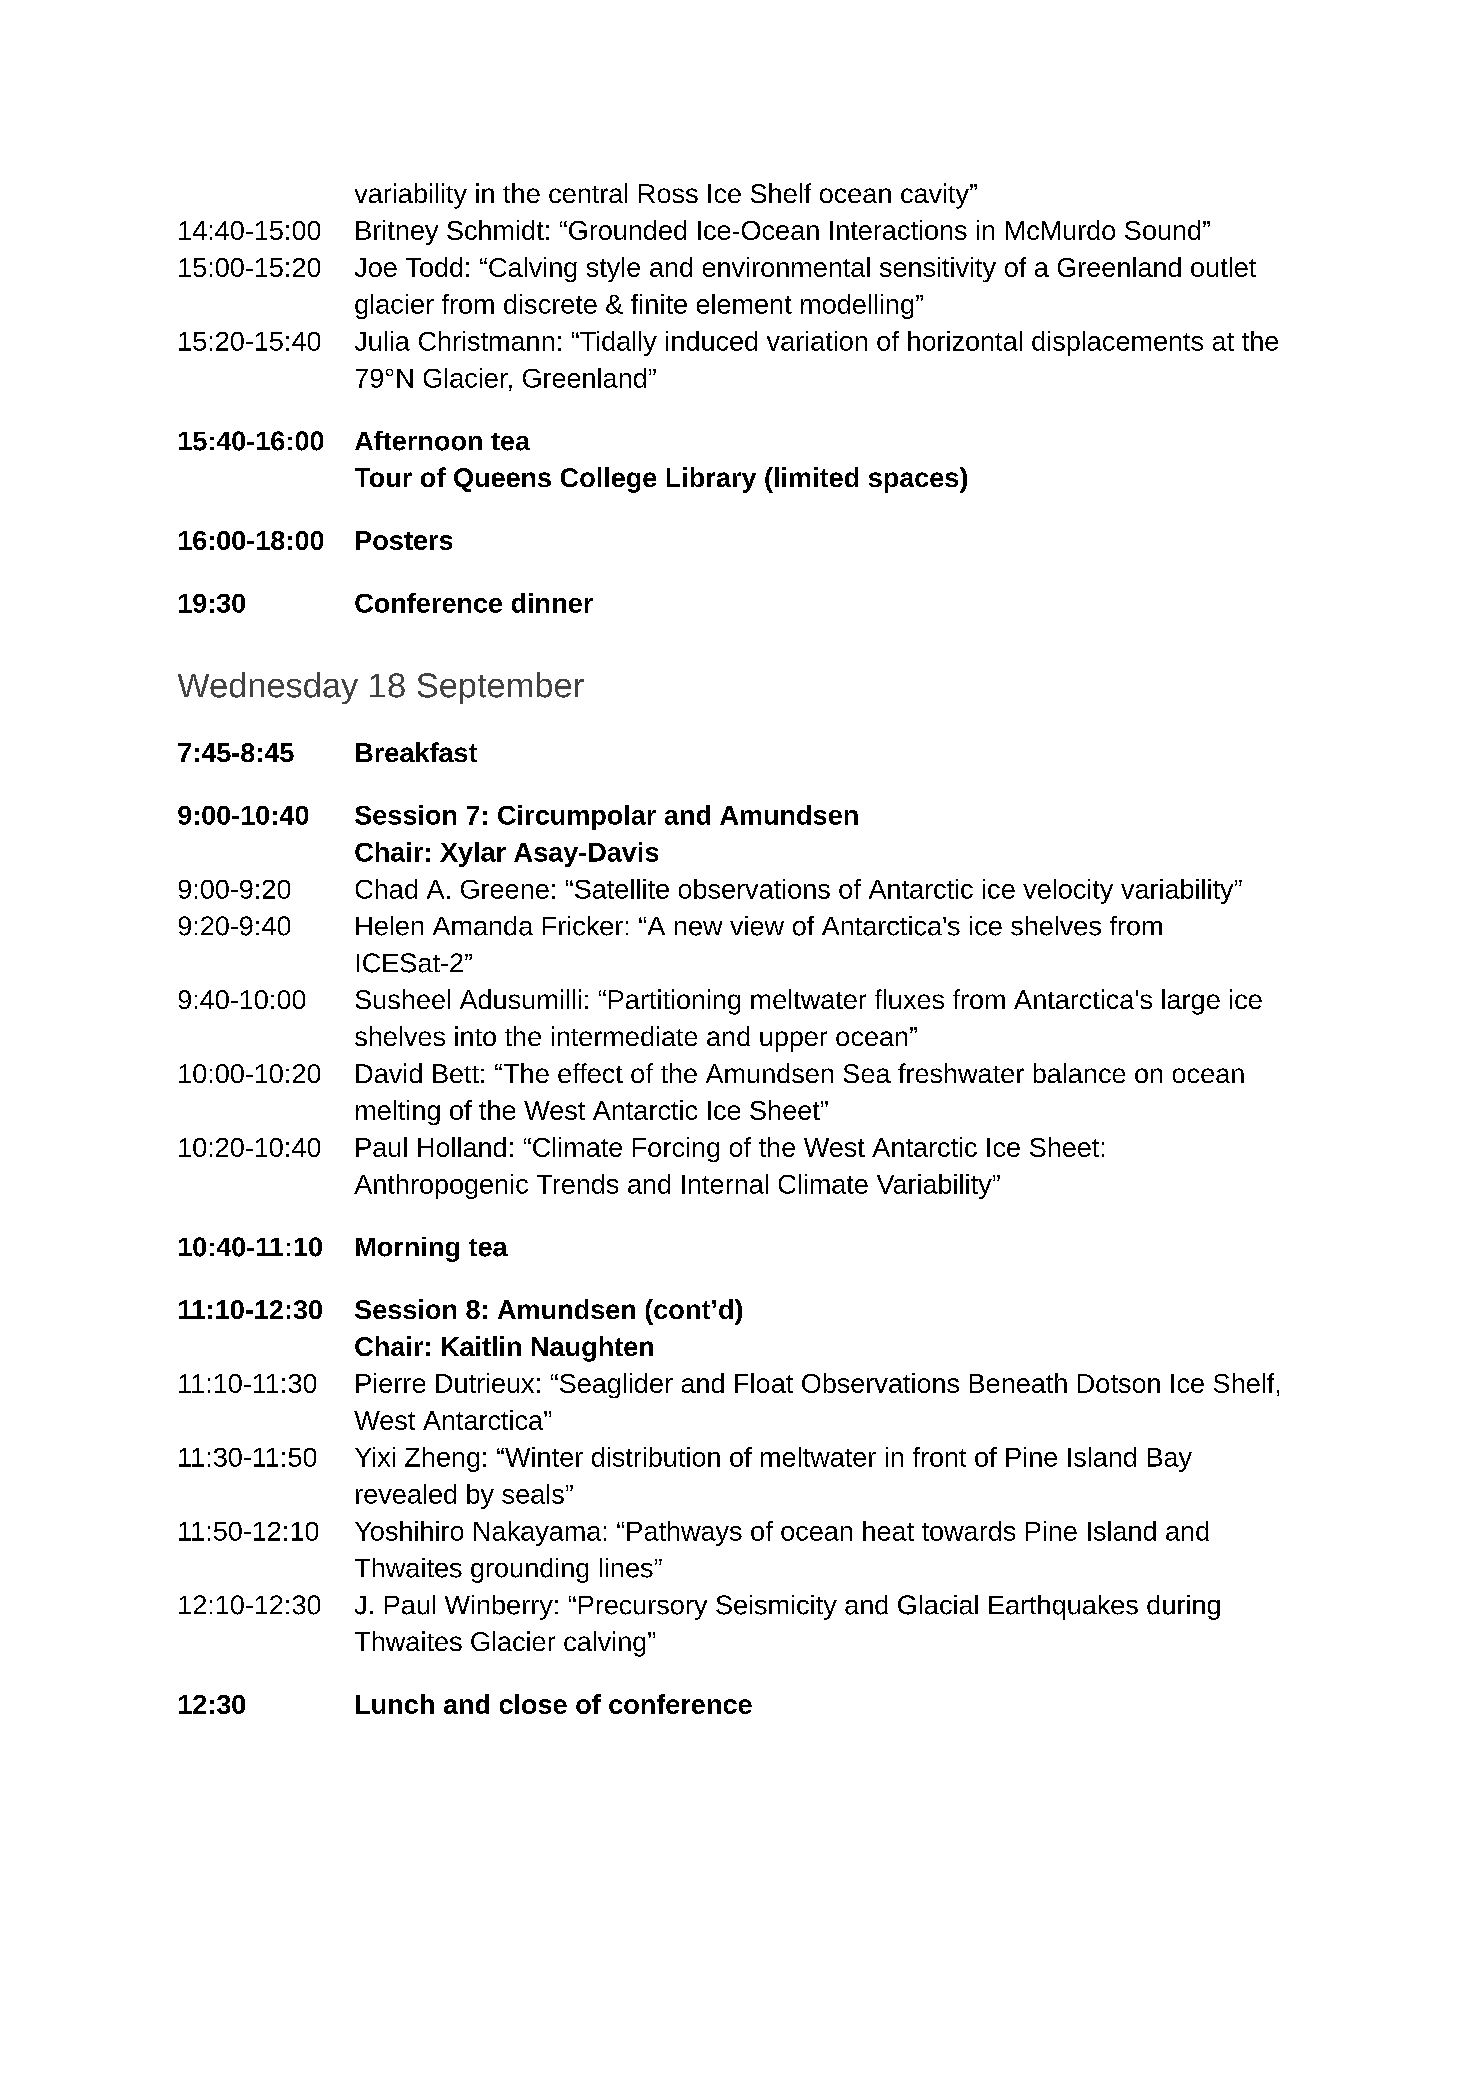 The image size is (1465, 2075). I want to click on Posters, so click(404, 540).
